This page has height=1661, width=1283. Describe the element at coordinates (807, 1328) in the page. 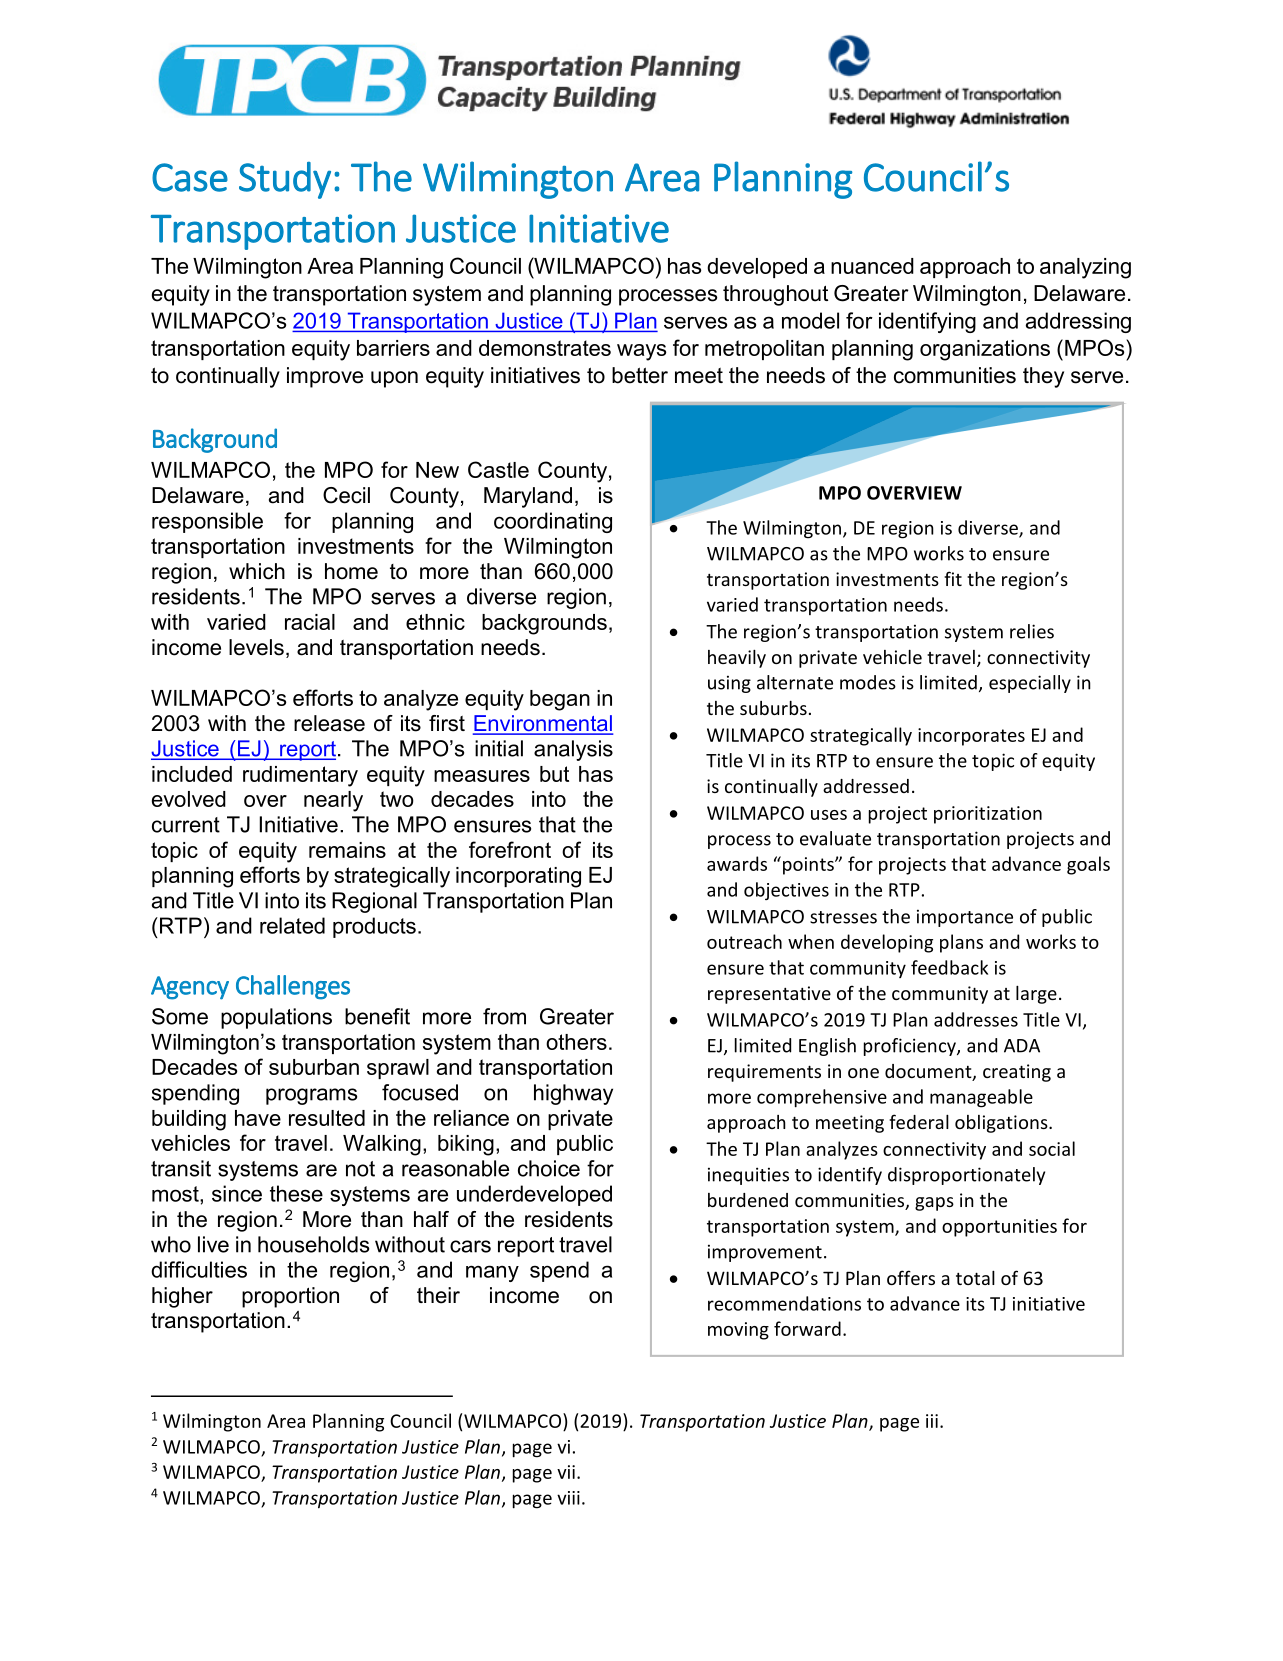

I see `forward` at that location.
